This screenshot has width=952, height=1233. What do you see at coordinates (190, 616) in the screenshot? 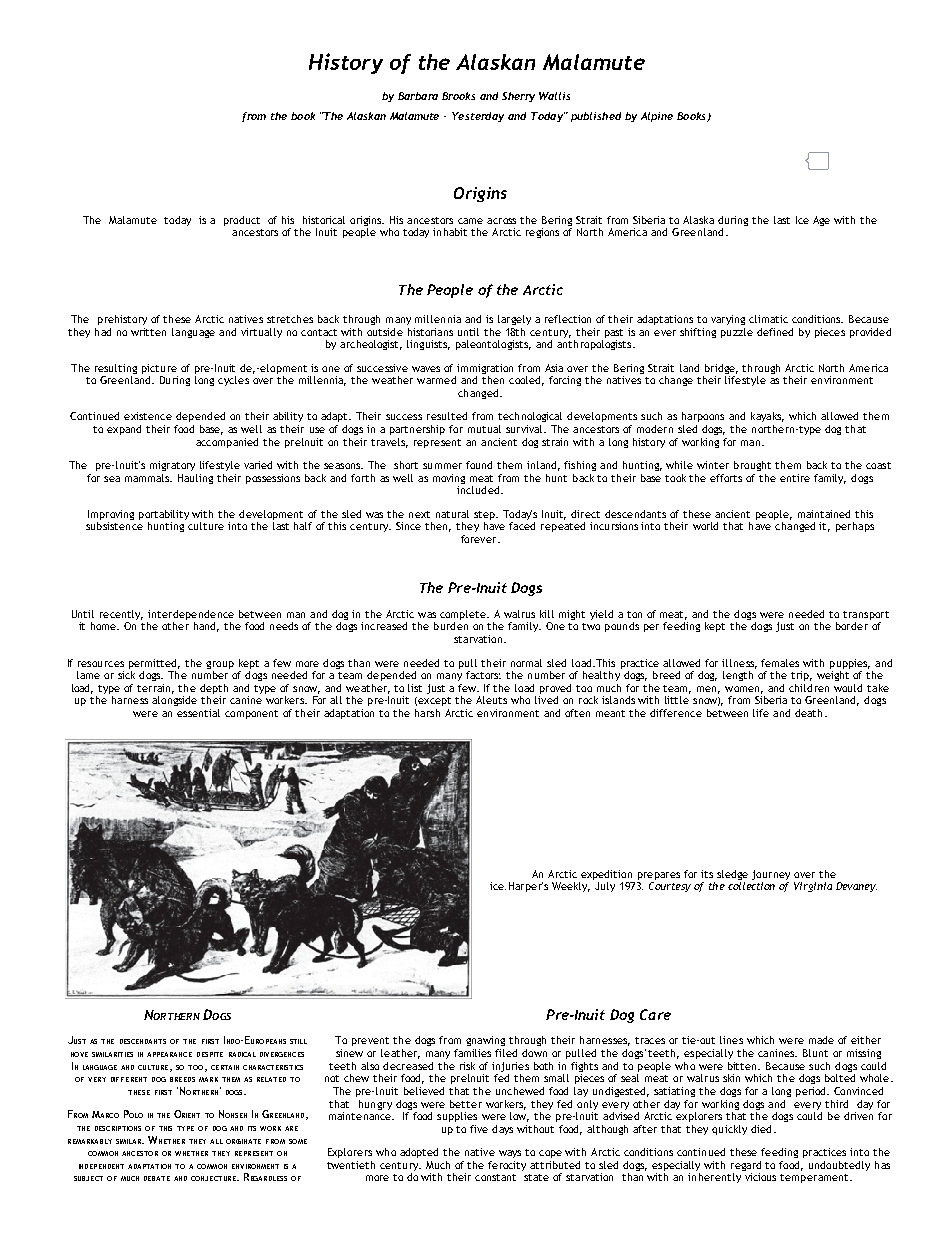
I see `interdependence` at bounding box center [190, 616].
